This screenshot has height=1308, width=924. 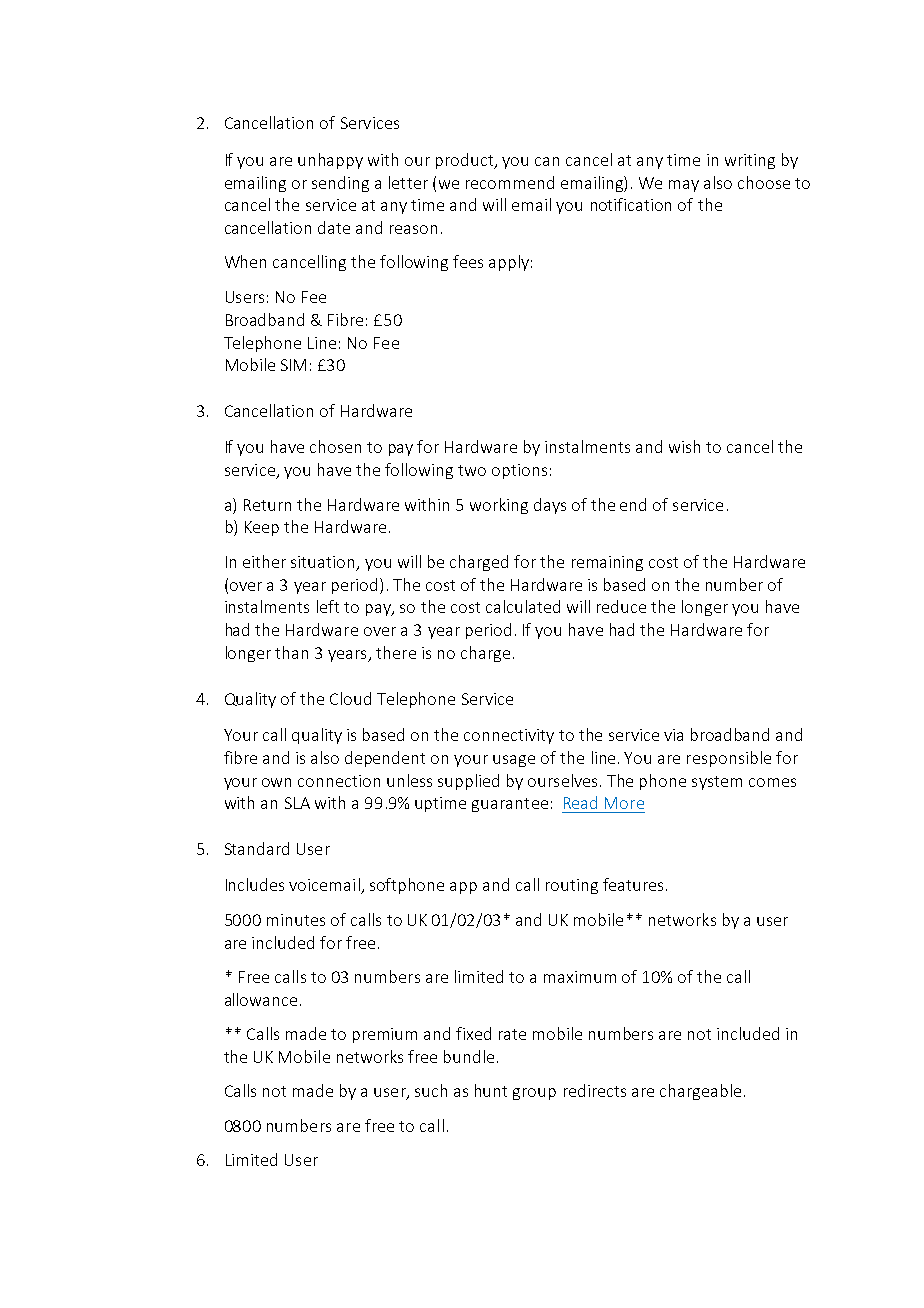 What do you see at coordinates (684, 186) in the screenshot?
I see `may` at bounding box center [684, 186].
